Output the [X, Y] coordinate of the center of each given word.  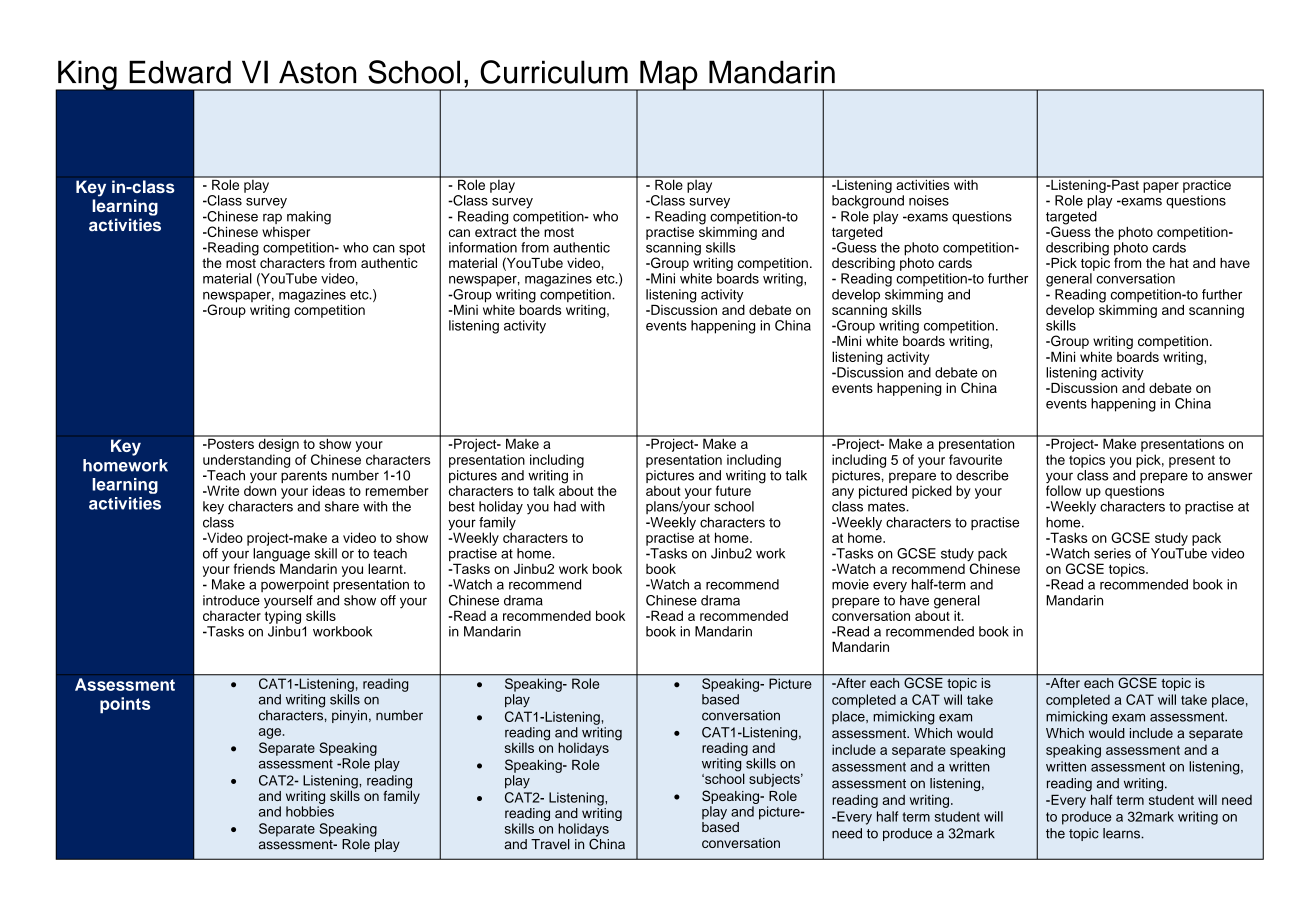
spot [412, 249]
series [1112, 553]
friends [255, 567]
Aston [317, 72]
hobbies [310, 811]
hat [1179, 263]
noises [929, 200]
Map [669, 76]
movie [850, 584]
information [483, 247]
